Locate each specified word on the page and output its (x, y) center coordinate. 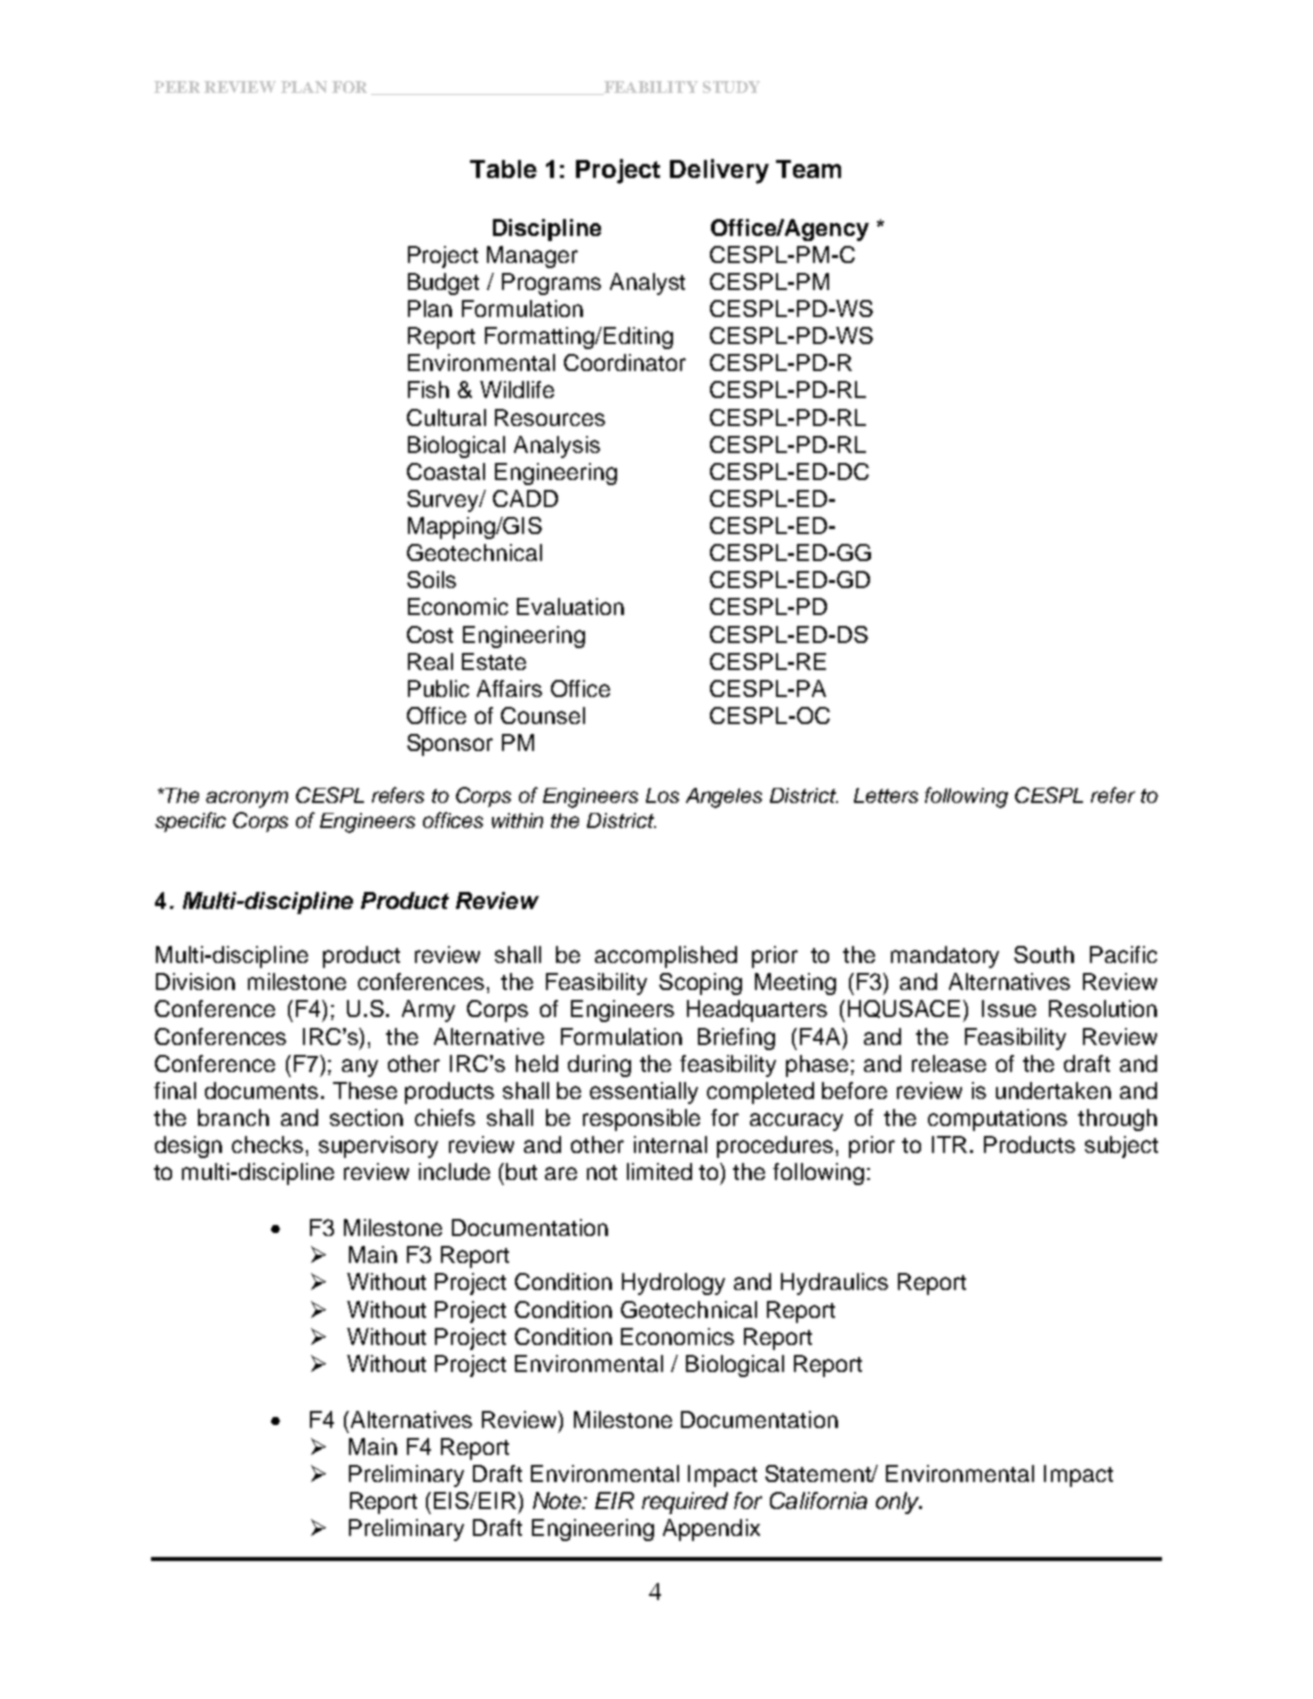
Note (558, 1500)
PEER (177, 87)
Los (662, 795)
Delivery (719, 171)
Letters (886, 795)
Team (808, 169)
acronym (247, 799)
